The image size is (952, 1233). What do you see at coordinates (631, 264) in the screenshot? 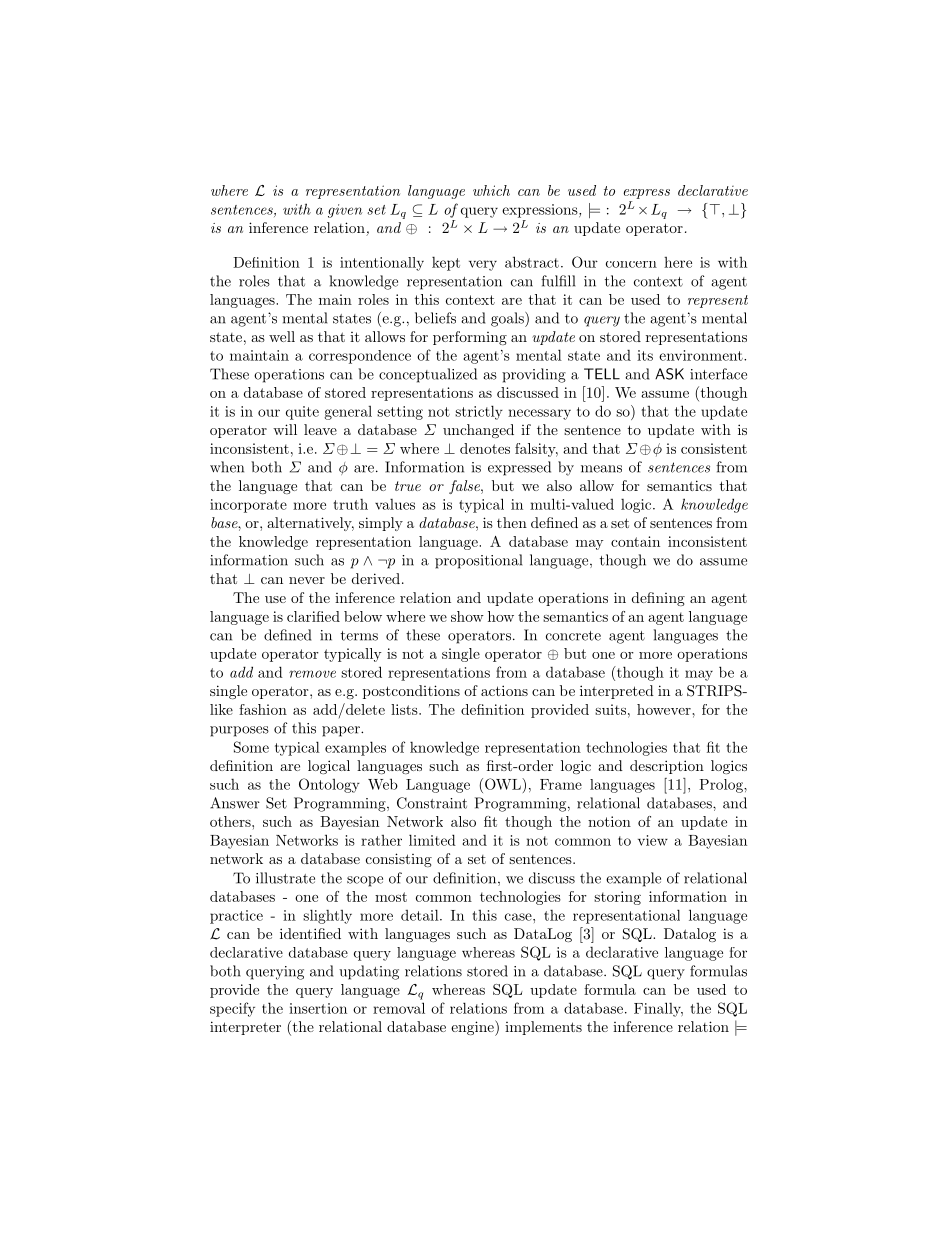
I see `concern` at bounding box center [631, 264].
